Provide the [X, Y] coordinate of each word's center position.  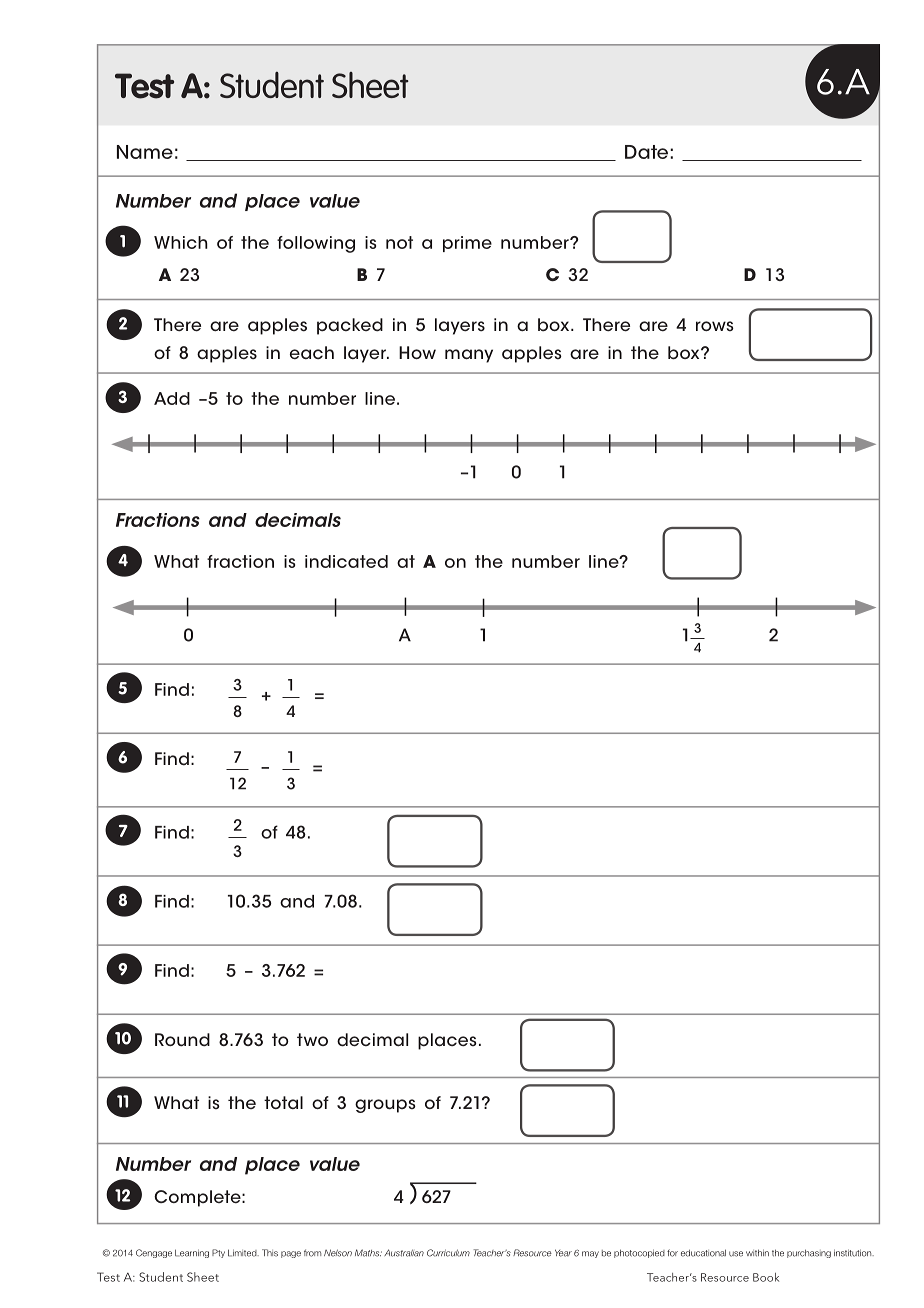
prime [467, 244]
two [312, 1039]
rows [715, 326]
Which [181, 242]
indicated [346, 561]
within [757, 1253]
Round [182, 1040]
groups [385, 1106]
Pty [218, 1253]
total [283, 1102]
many [469, 356]
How [417, 352]
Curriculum [448, 1253]
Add [172, 398]
